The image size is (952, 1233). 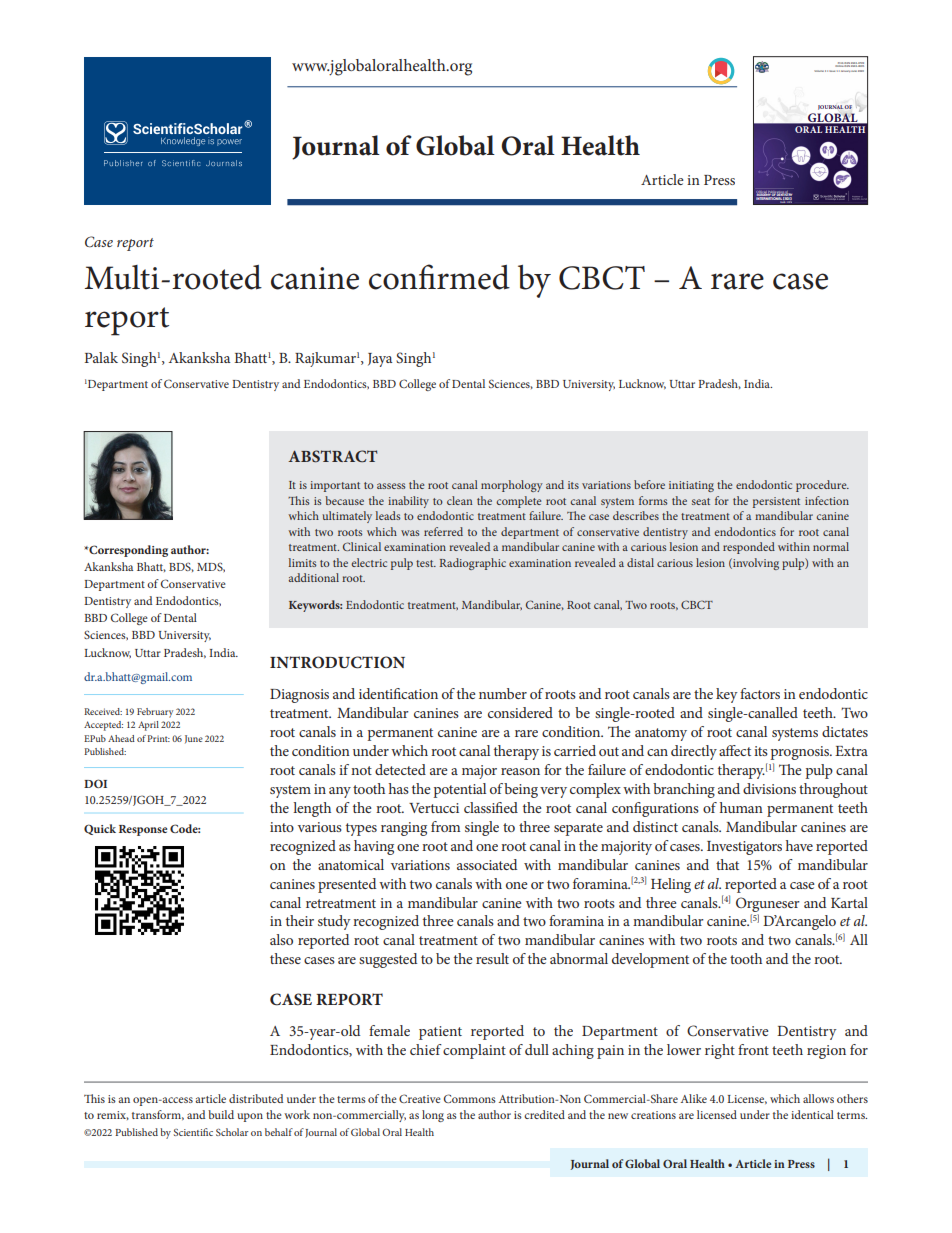 What do you see at coordinates (819, 71) in the screenshot?
I see `Volume` at bounding box center [819, 71].
